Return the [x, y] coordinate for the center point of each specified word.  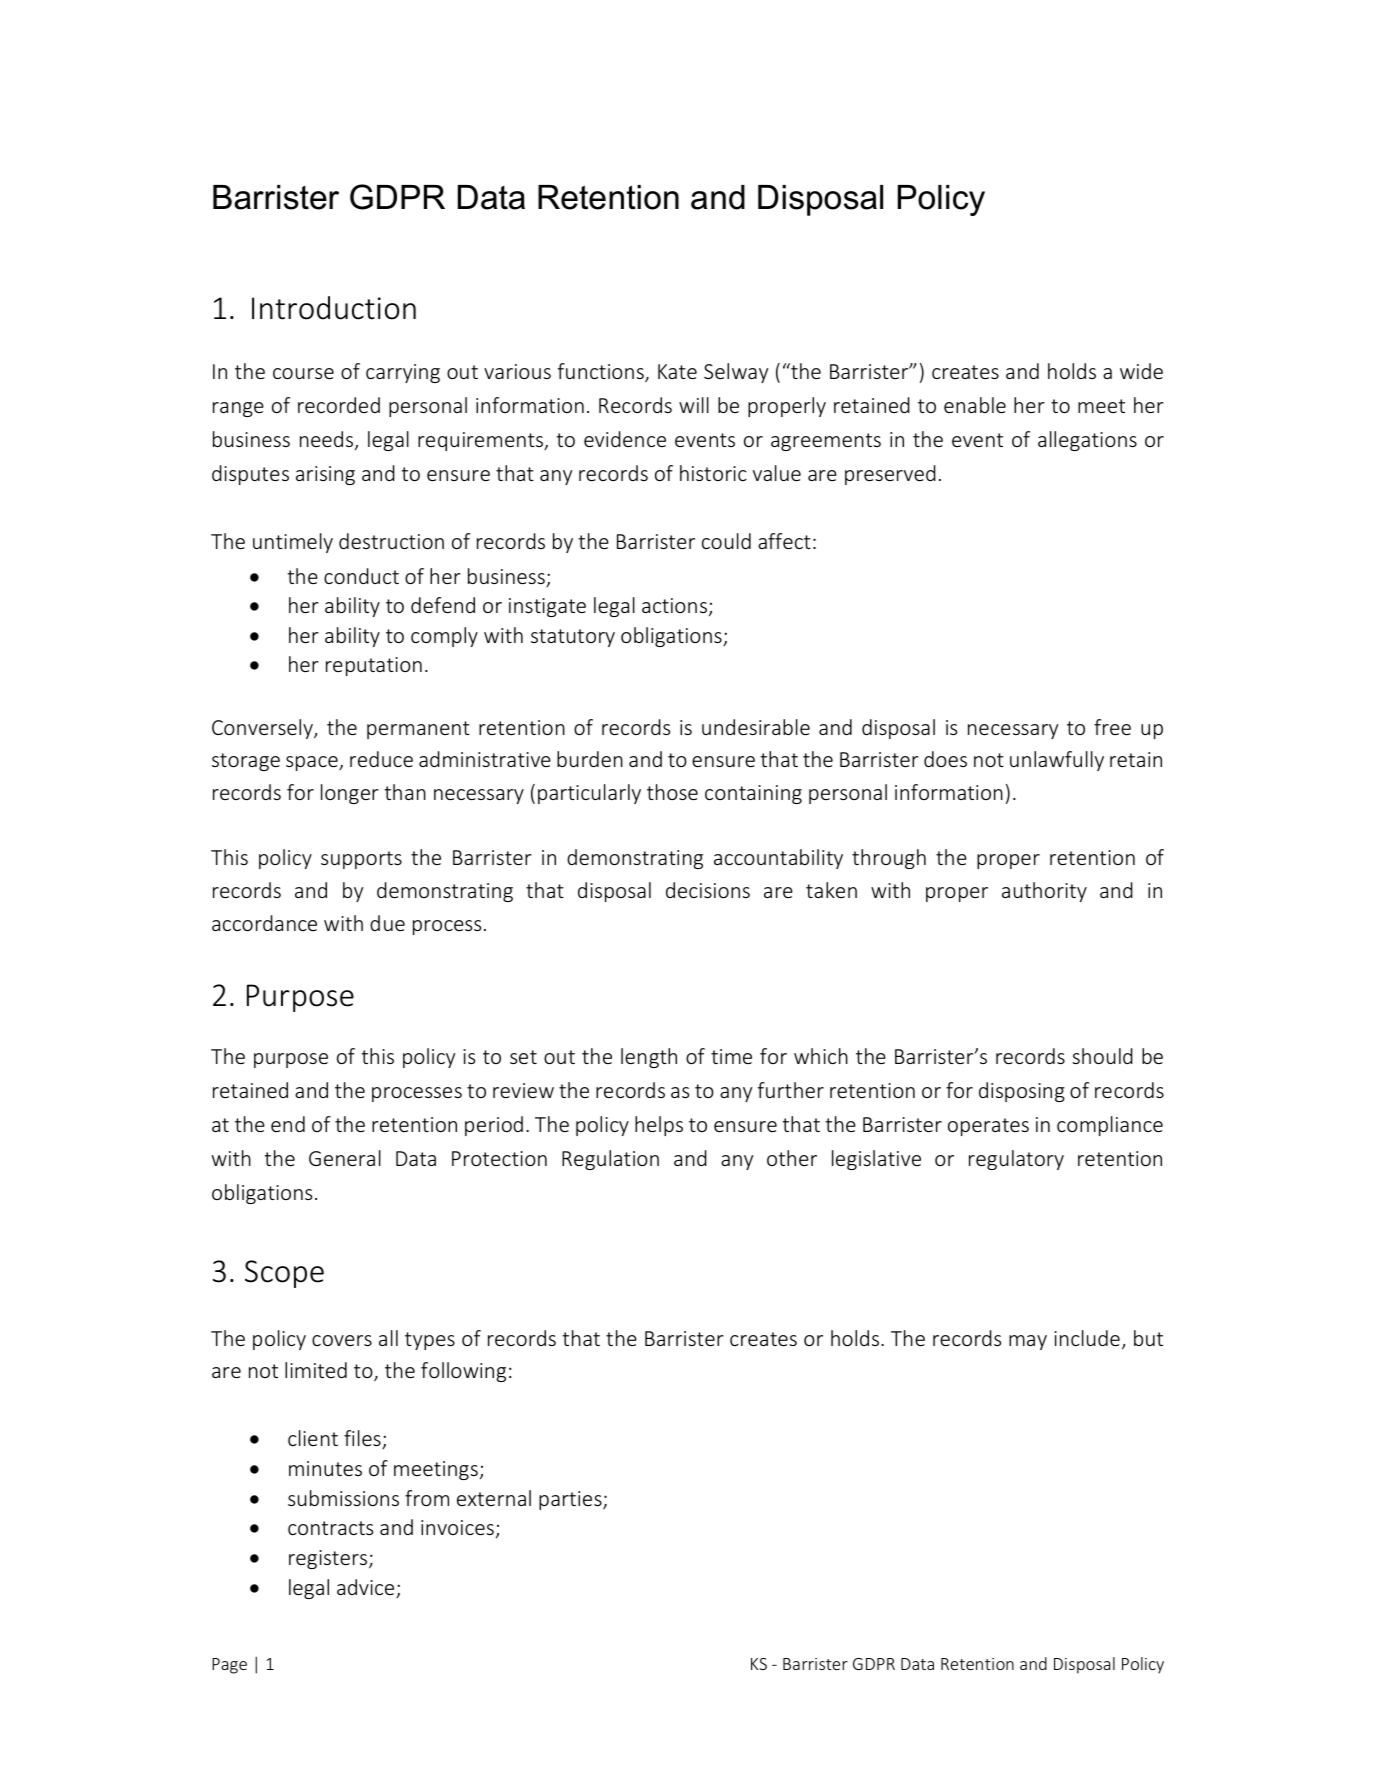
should [1102, 1056]
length [649, 1058]
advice [367, 1588]
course [303, 373]
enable [975, 405]
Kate [677, 371]
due [387, 923]
